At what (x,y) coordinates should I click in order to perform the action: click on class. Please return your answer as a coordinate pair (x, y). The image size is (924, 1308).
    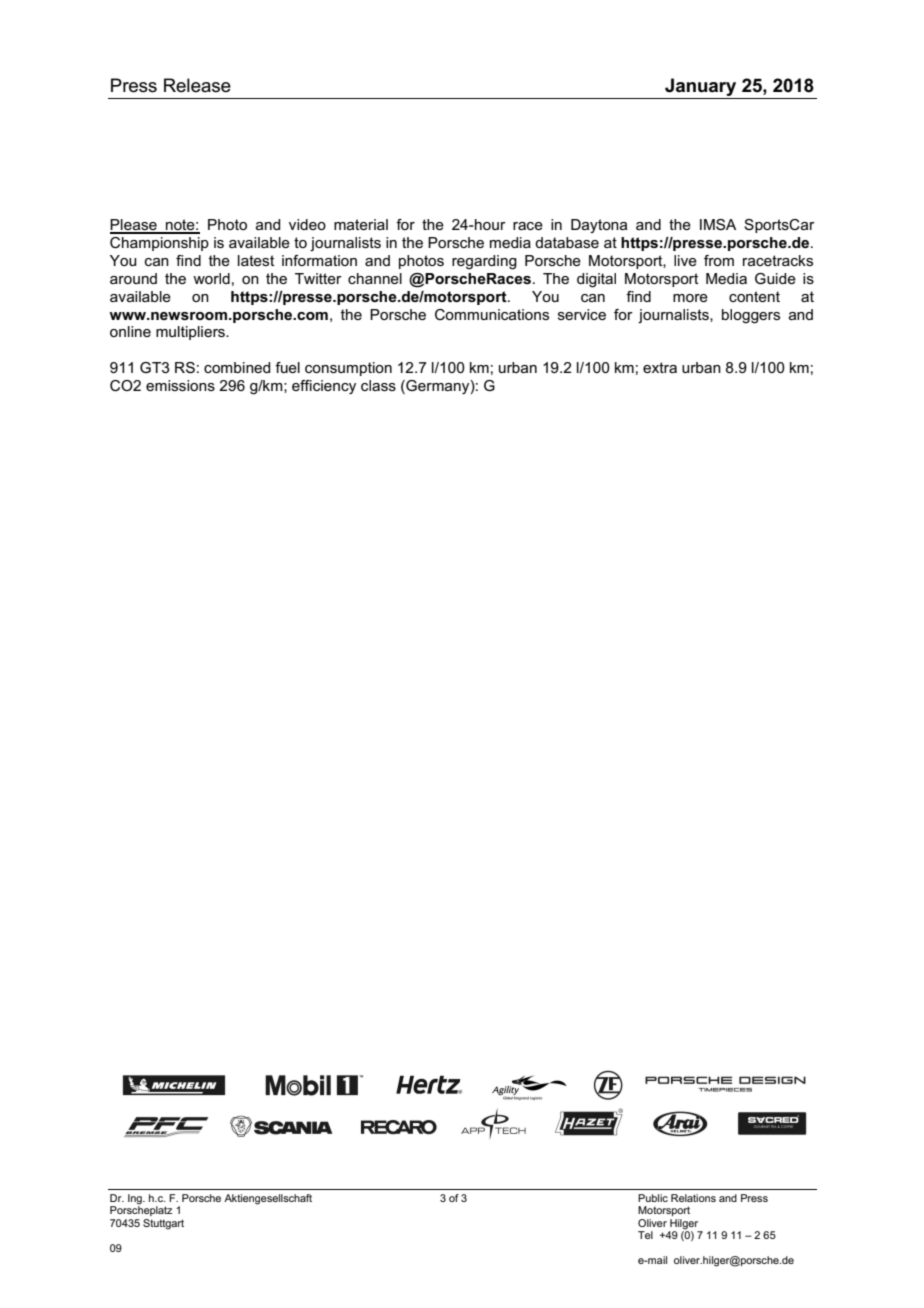
    Looking at the image, I should click on (378, 385).
